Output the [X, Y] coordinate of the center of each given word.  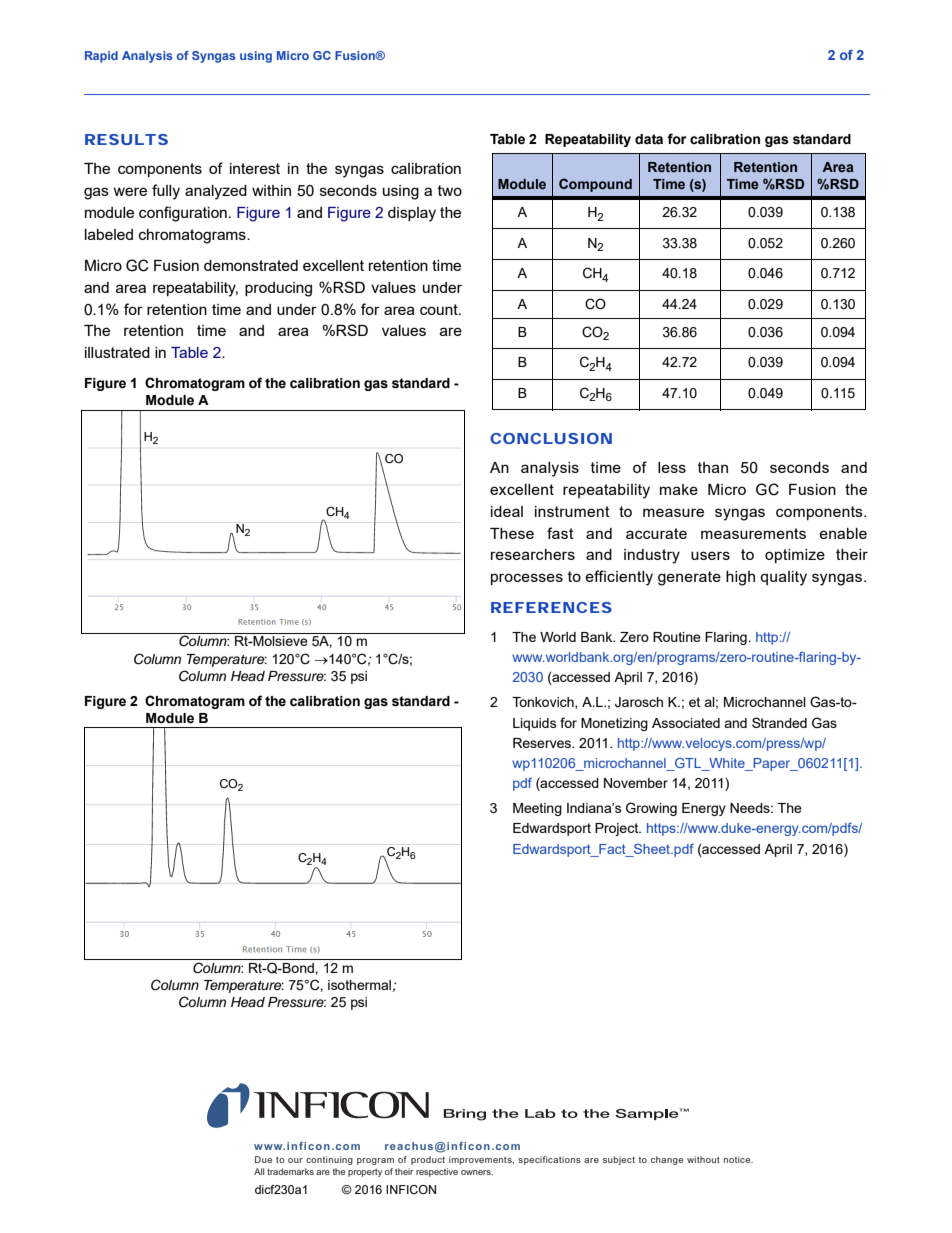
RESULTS [126, 139]
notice [738, 1159]
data [649, 139]
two [450, 190]
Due [263, 1159]
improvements [481, 1160]
